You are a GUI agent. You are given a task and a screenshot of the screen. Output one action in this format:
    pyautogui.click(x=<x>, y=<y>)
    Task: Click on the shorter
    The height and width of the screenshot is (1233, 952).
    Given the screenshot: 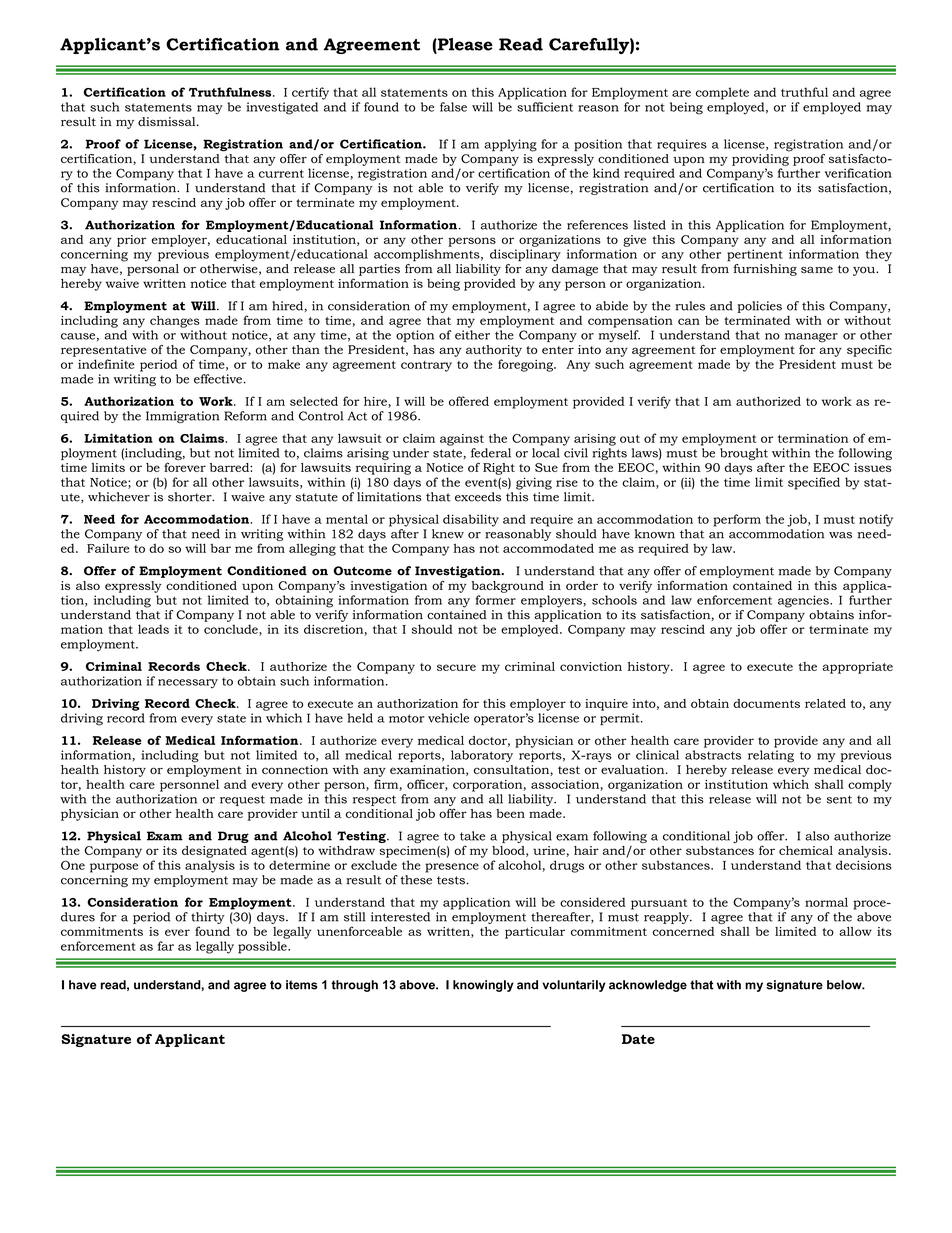 What is the action you would take?
    pyautogui.click(x=191, y=497)
